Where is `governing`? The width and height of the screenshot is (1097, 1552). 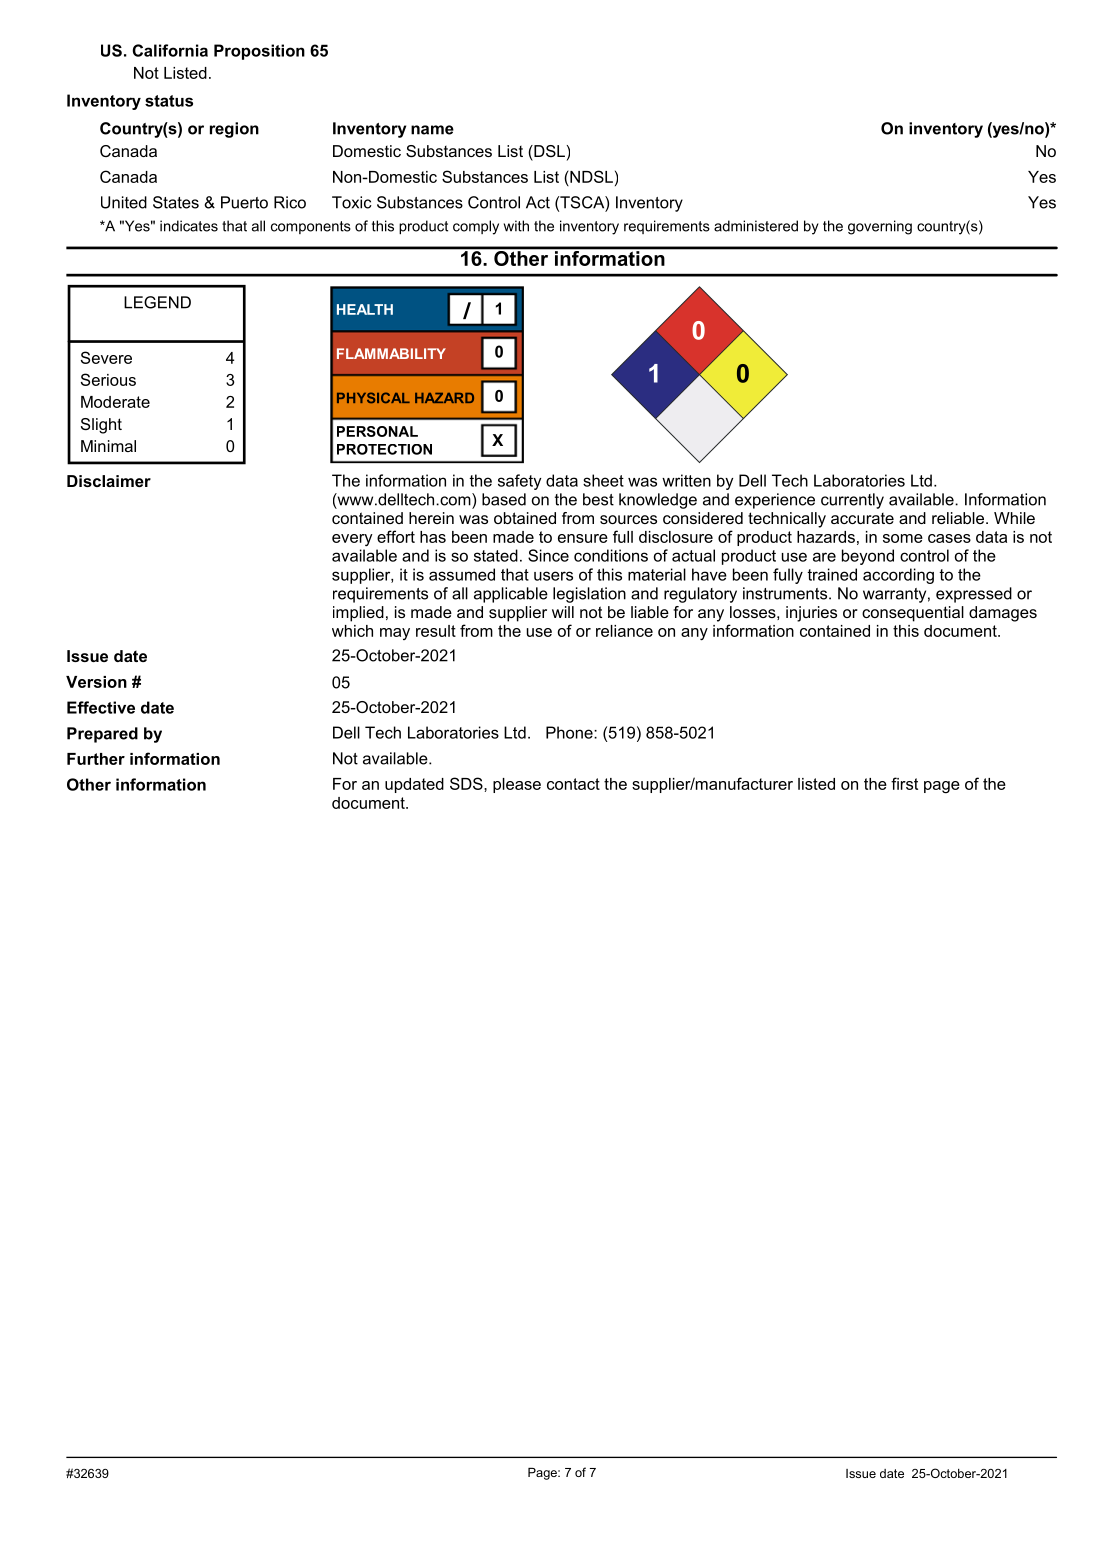 governing is located at coordinates (880, 227).
